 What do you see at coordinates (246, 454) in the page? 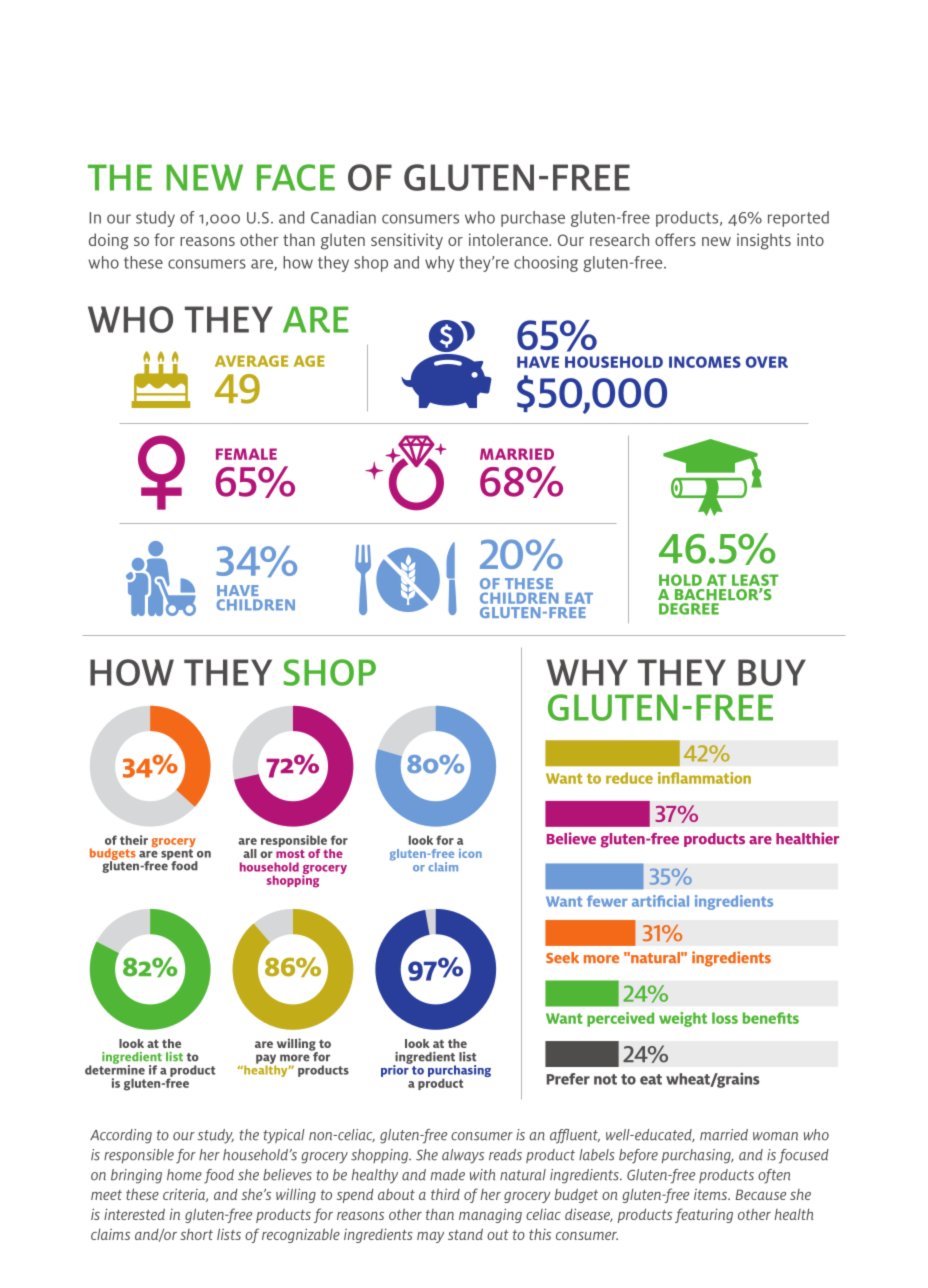
I see `FEMALE` at bounding box center [246, 454].
